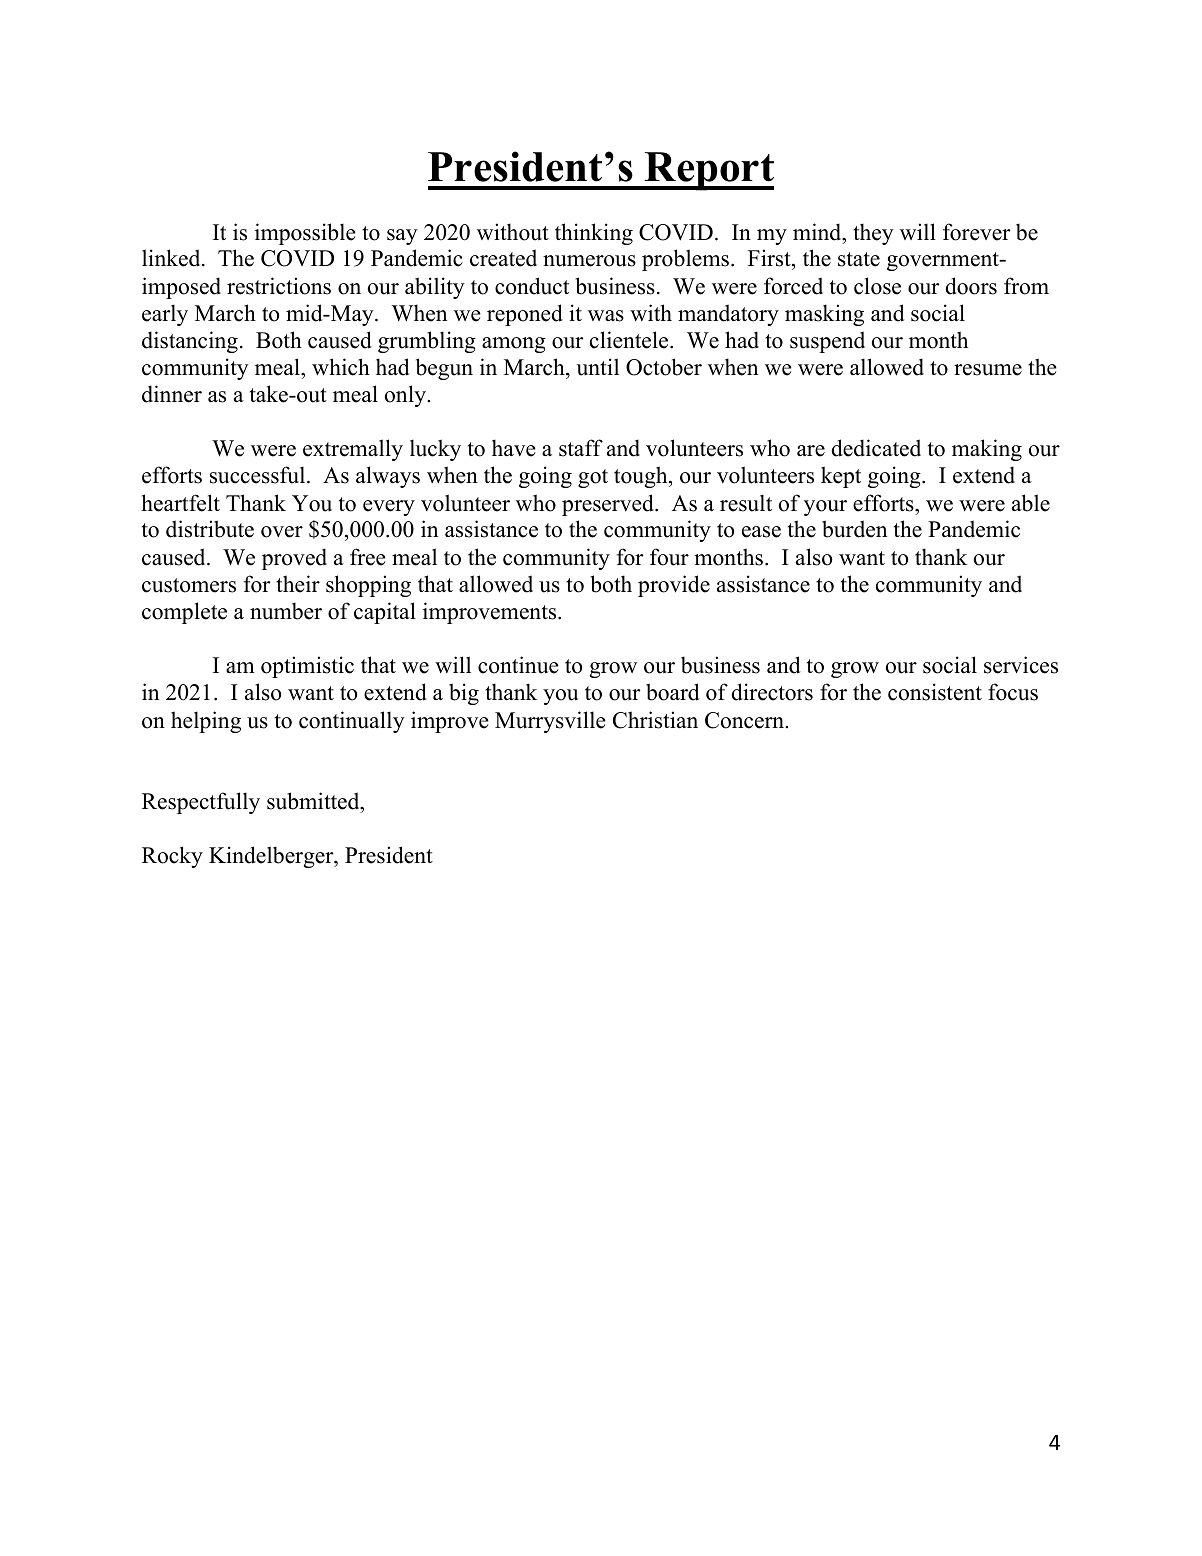 The image size is (1202, 1556). Describe the element at coordinates (305, 234) in the image. I see `impossible` at that location.
